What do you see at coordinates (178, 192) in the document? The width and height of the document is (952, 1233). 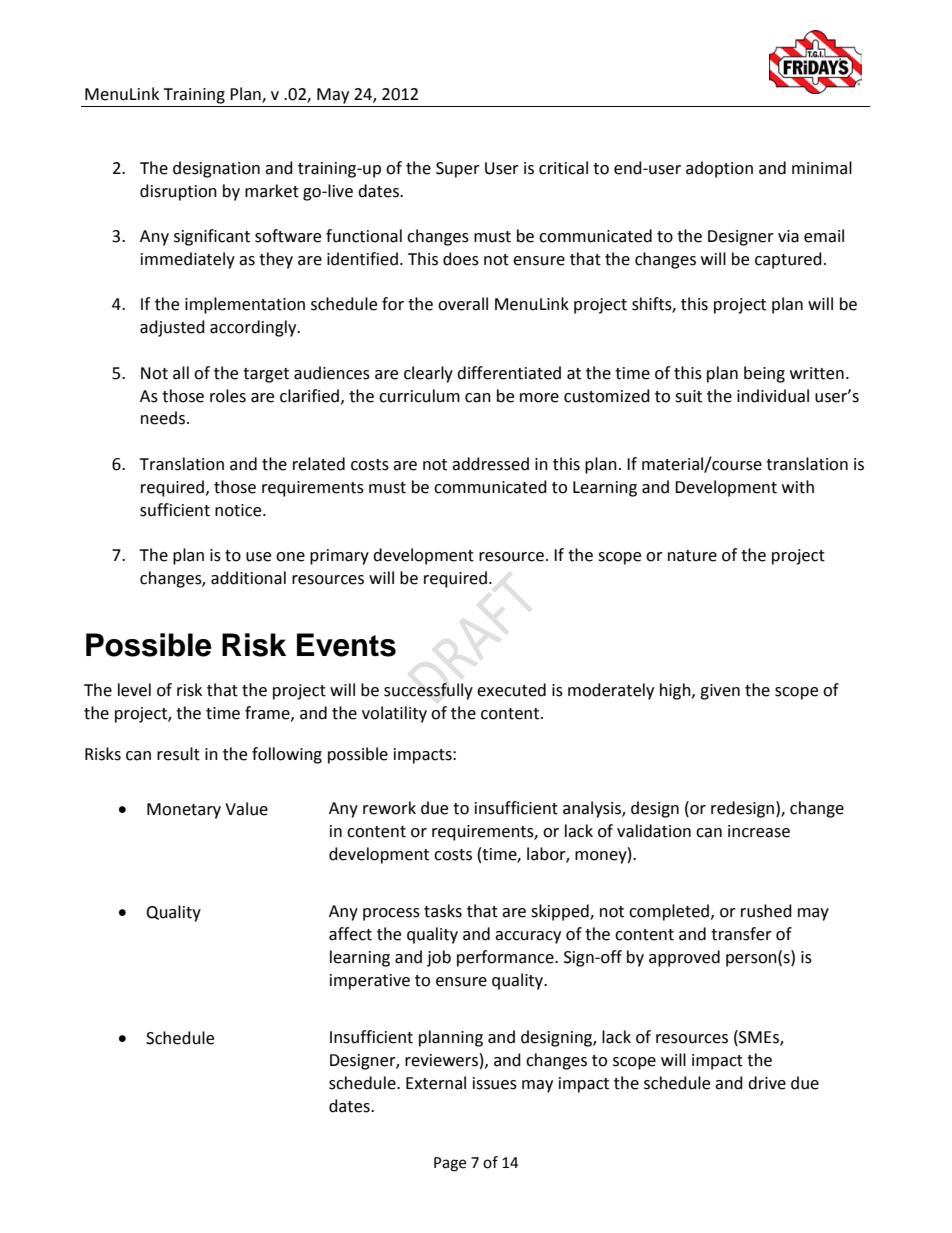 I see `disruption` at bounding box center [178, 192].
